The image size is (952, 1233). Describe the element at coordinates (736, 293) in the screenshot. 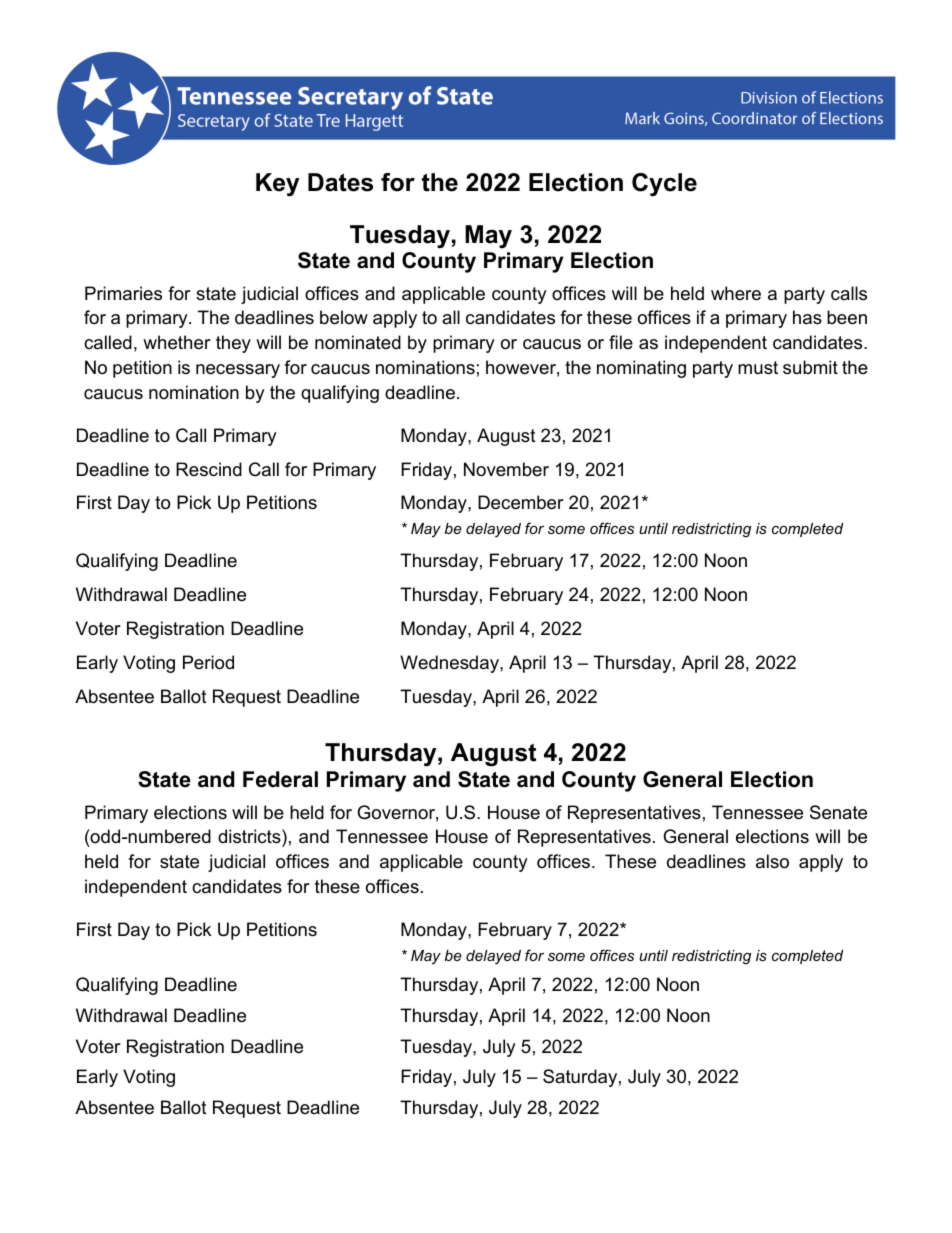

I see `where` at that location.
